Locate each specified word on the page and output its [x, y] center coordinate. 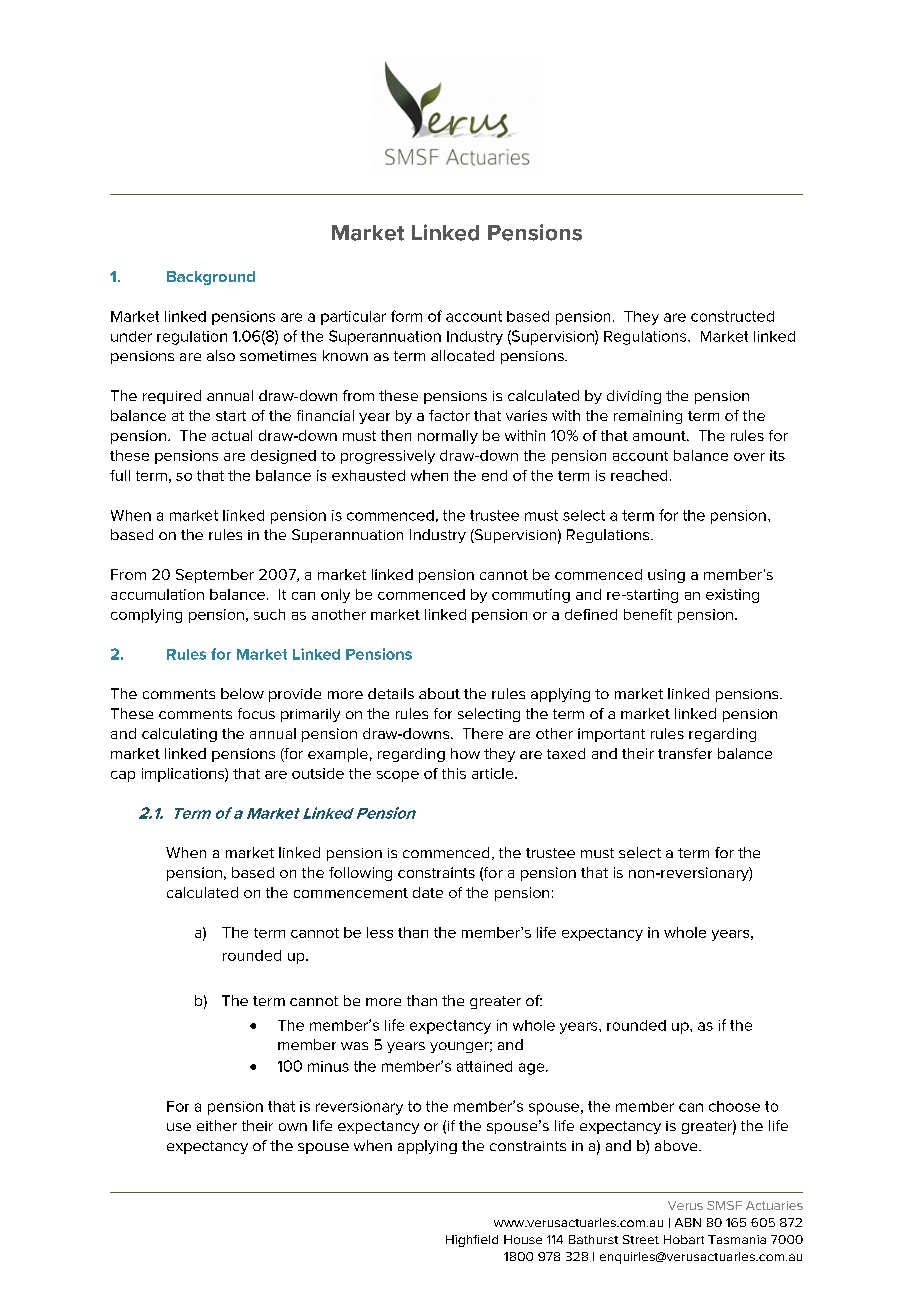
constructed [732, 316]
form [406, 316]
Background [211, 278]
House [523, 1239]
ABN [688, 1222]
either [217, 1125]
